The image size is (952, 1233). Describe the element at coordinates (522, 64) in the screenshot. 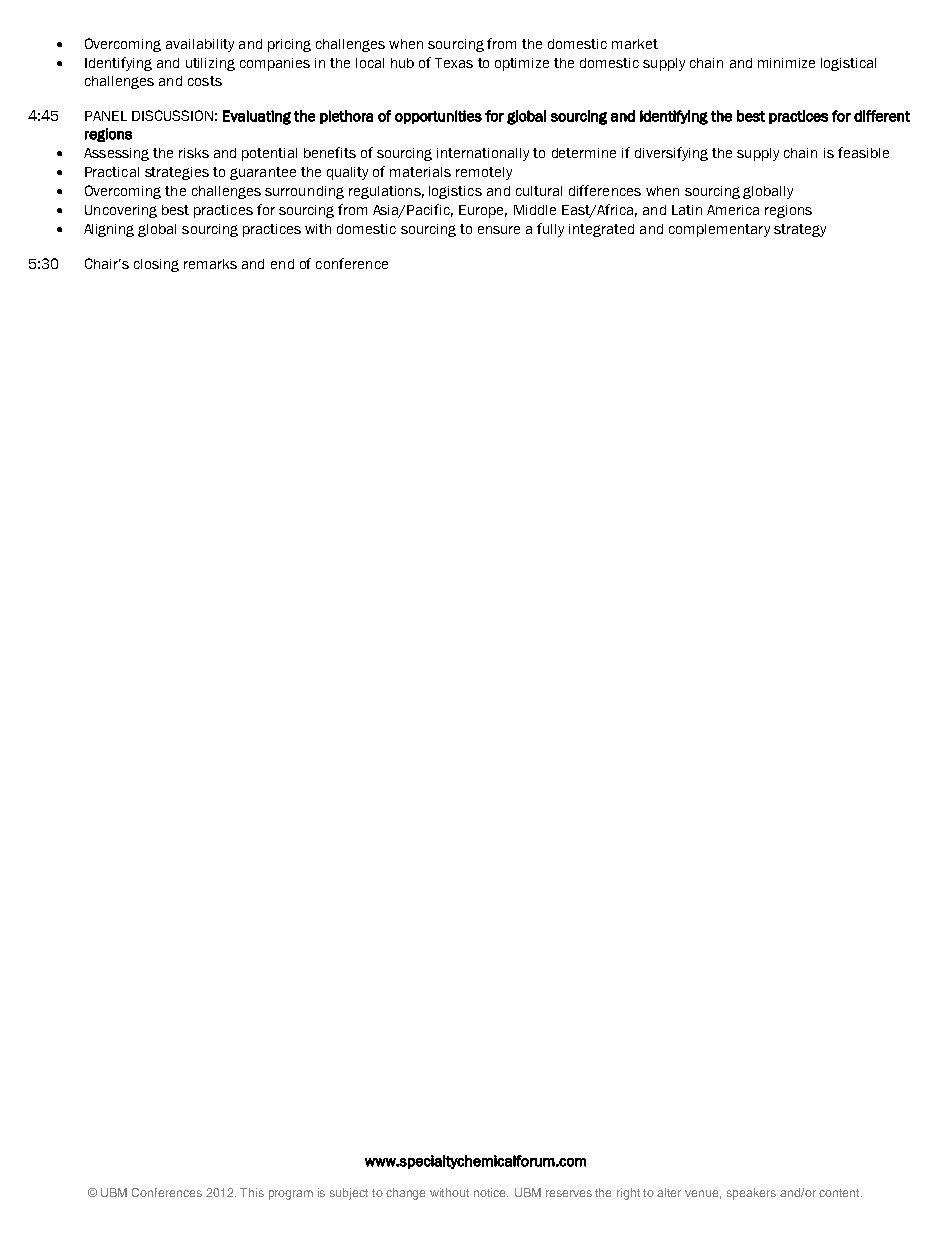

I see `optimize` at that location.
